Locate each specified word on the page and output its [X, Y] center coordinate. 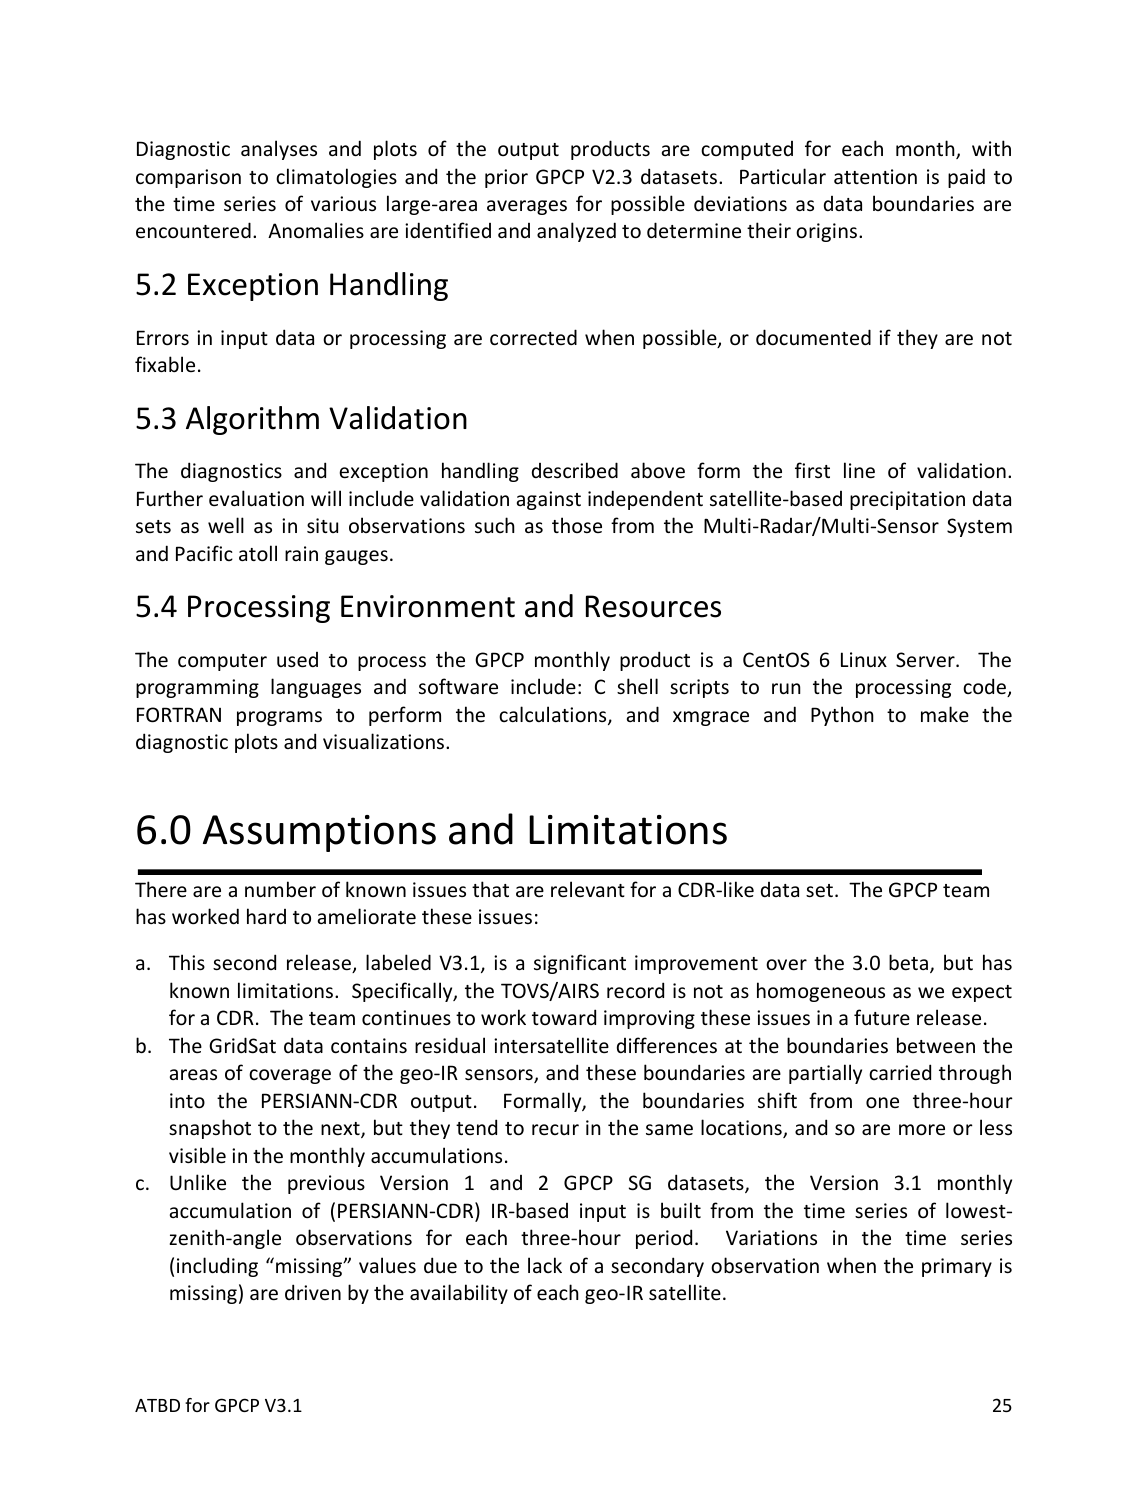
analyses [279, 150]
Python [842, 716]
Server [926, 660]
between [936, 1045]
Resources [653, 606]
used [297, 660]
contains [369, 1046]
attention [875, 177]
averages [527, 207]
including [217, 1267]
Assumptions [319, 833]
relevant [588, 889]
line [859, 470]
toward [564, 1017]
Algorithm [252, 420]
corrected [533, 337]
